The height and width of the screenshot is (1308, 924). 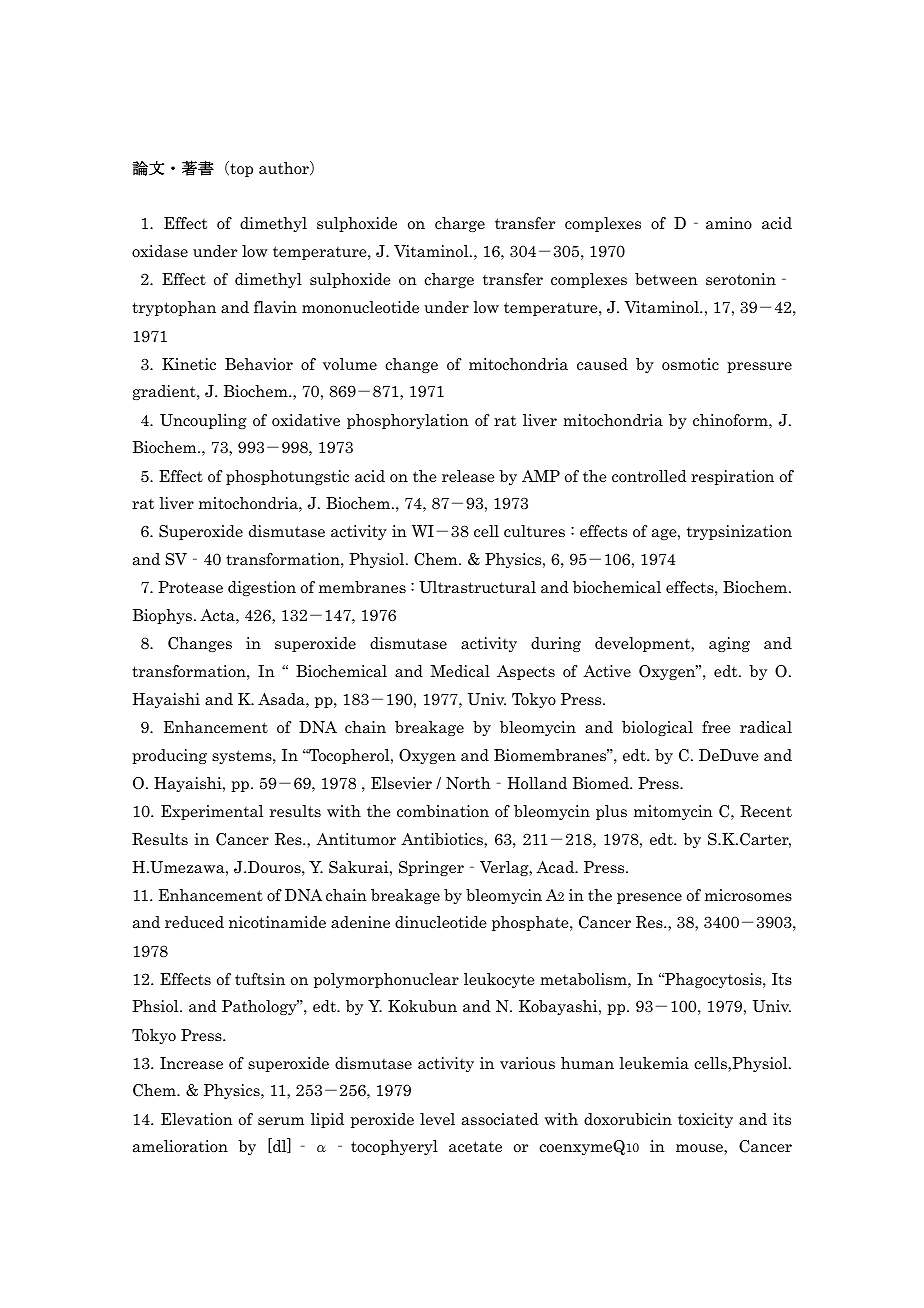 I want to click on volume, so click(x=350, y=364).
